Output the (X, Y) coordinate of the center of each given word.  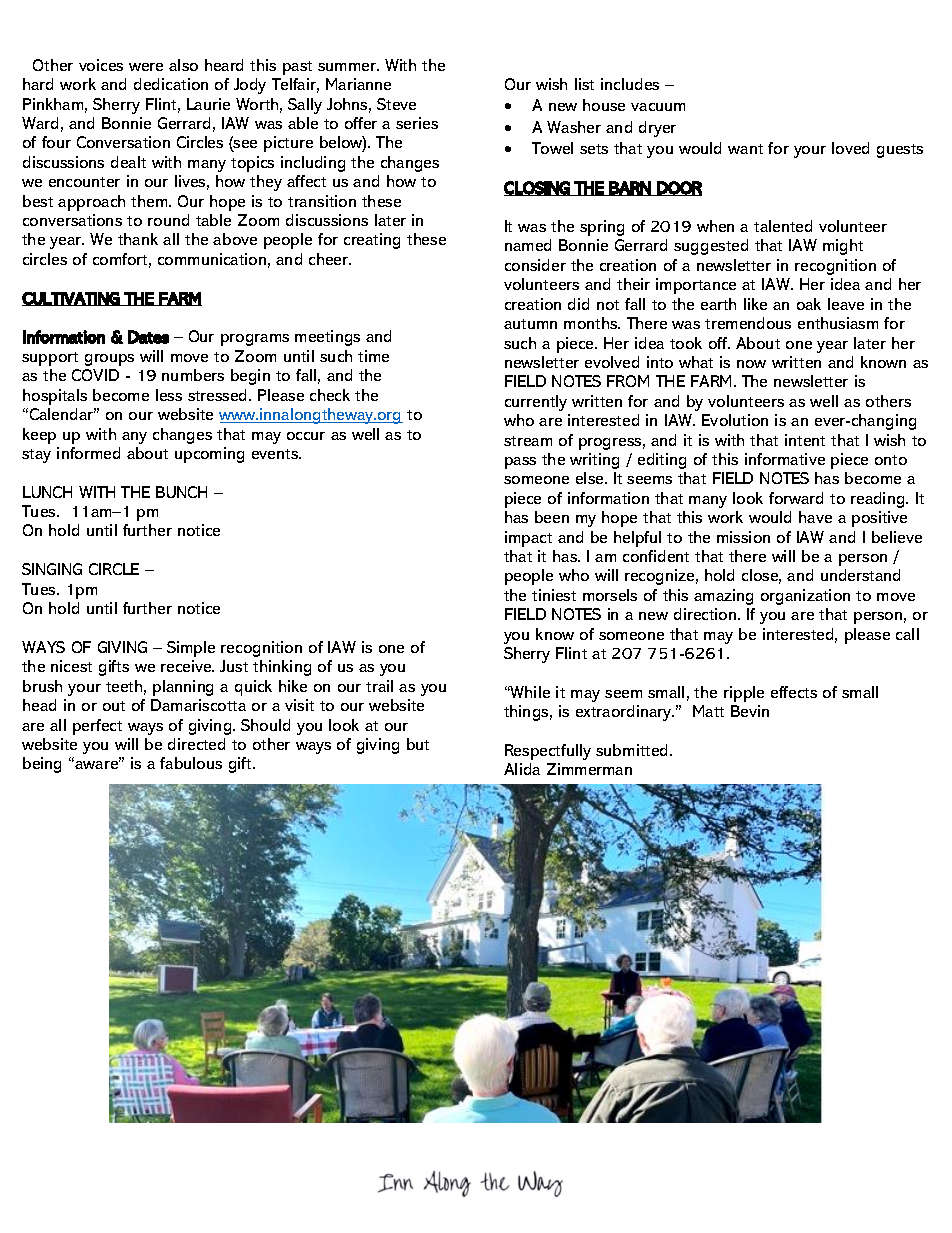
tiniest (554, 595)
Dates (148, 337)
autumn (530, 324)
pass (520, 463)
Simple (191, 649)
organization (805, 597)
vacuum (658, 107)
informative (785, 459)
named (528, 245)
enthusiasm (838, 323)
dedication (171, 84)
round (168, 220)
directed (196, 744)
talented (783, 226)
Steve (396, 104)
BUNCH (181, 492)
